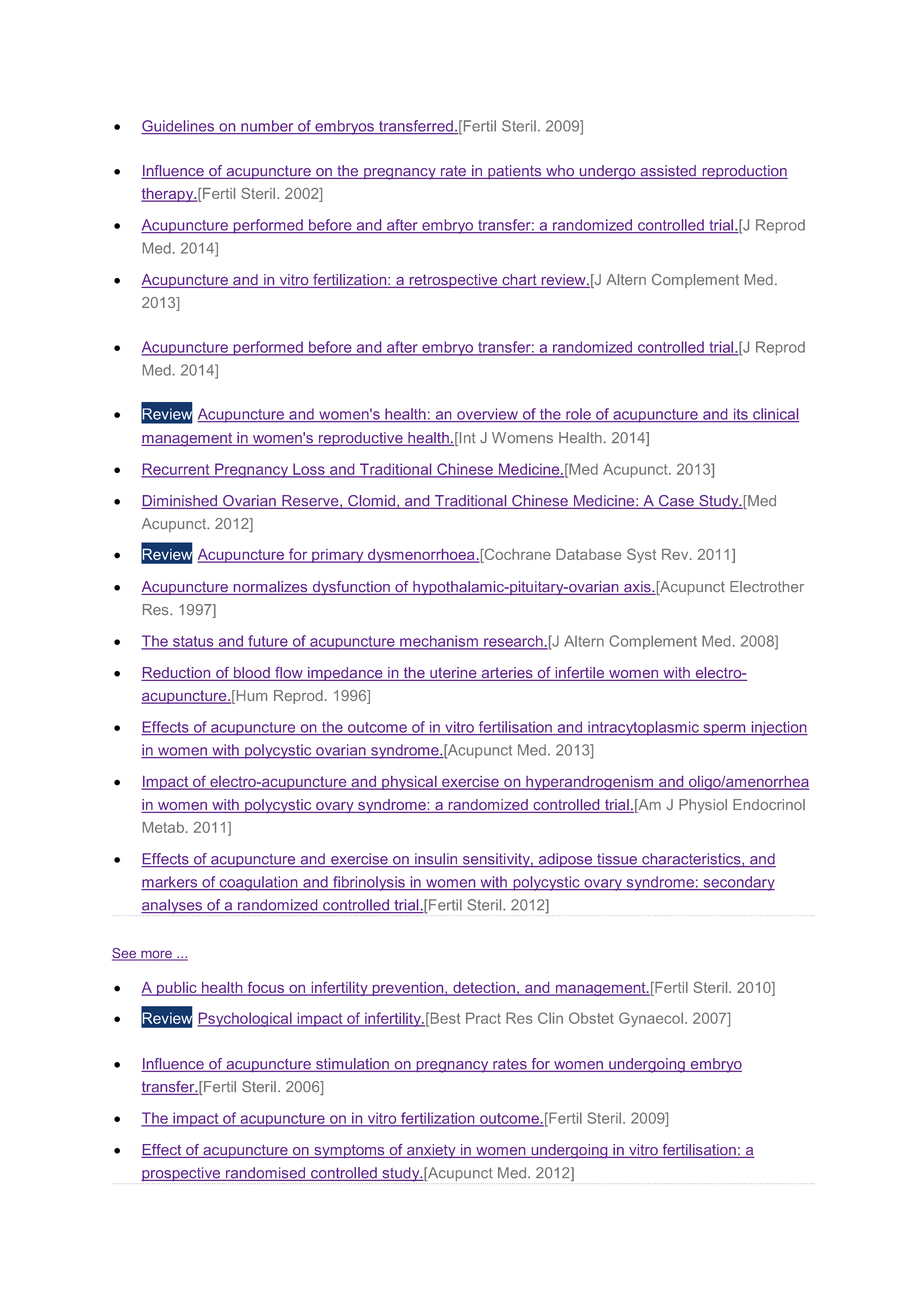 This screenshot has width=924, height=1308. Describe the element at coordinates (724, 730) in the screenshot. I see `sperm` at that location.
